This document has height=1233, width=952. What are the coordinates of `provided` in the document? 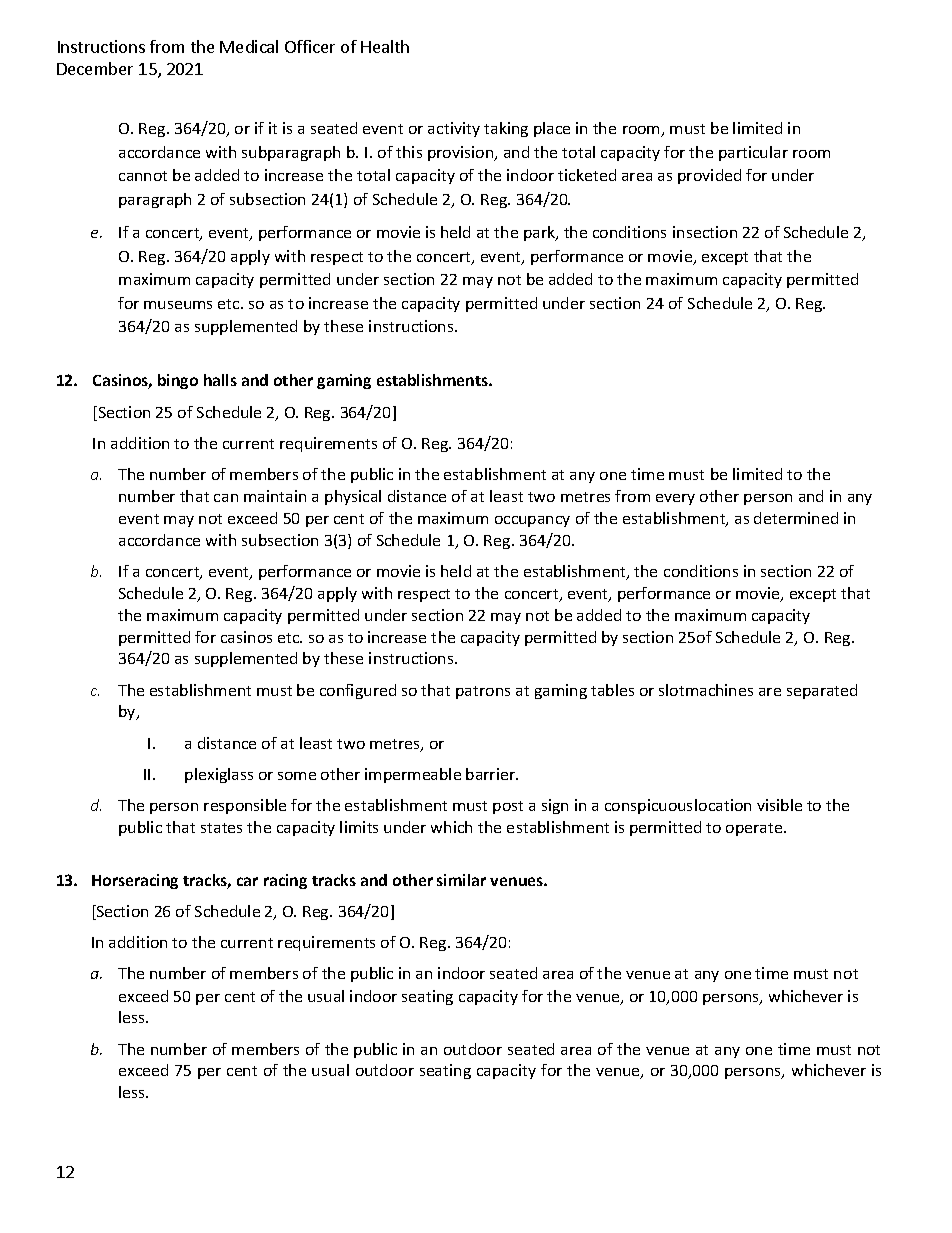 It's located at (709, 176).
